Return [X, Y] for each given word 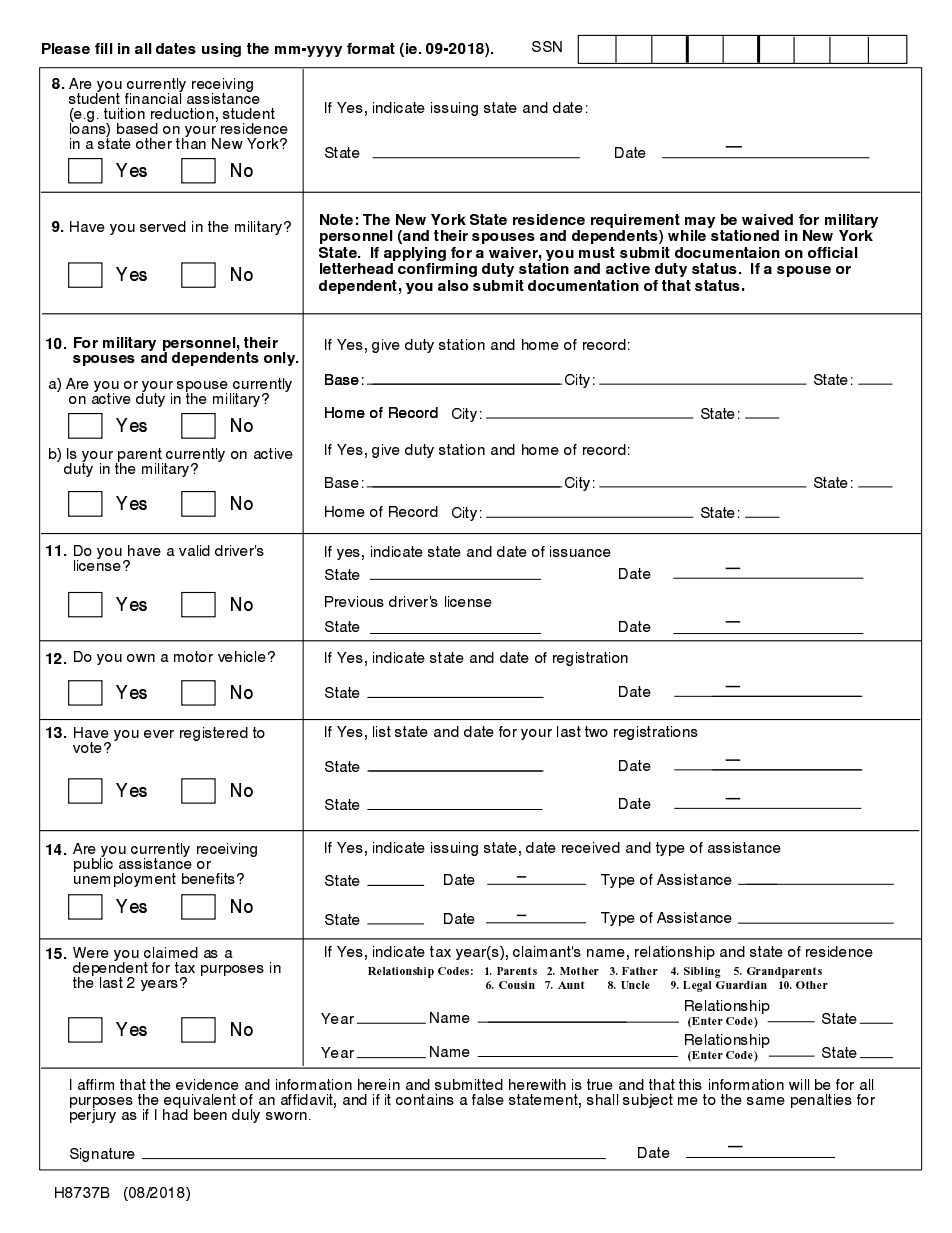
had [175, 1113]
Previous [354, 601]
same [766, 1101]
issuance [580, 551]
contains [425, 1099]
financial [154, 97]
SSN [547, 46]
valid [194, 550]
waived [767, 219]
